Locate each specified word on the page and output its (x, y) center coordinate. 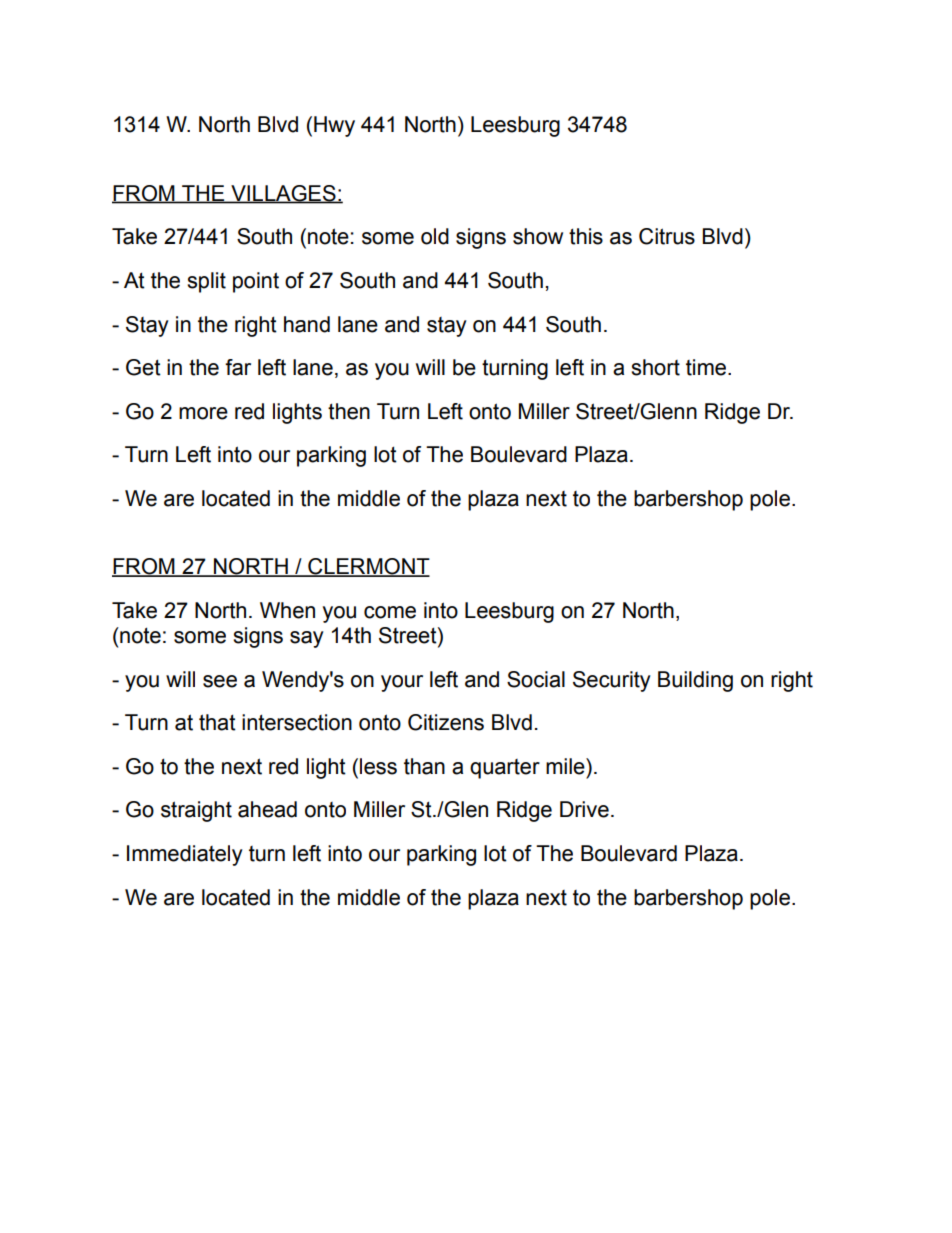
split (206, 282)
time (706, 367)
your (402, 683)
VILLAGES (283, 194)
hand (307, 324)
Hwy (334, 126)
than (424, 766)
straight (196, 811)
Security (612, 681)
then (349, 411)
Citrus (667, 236)
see (220, 681)
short (655, 367)
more (203, 413)
